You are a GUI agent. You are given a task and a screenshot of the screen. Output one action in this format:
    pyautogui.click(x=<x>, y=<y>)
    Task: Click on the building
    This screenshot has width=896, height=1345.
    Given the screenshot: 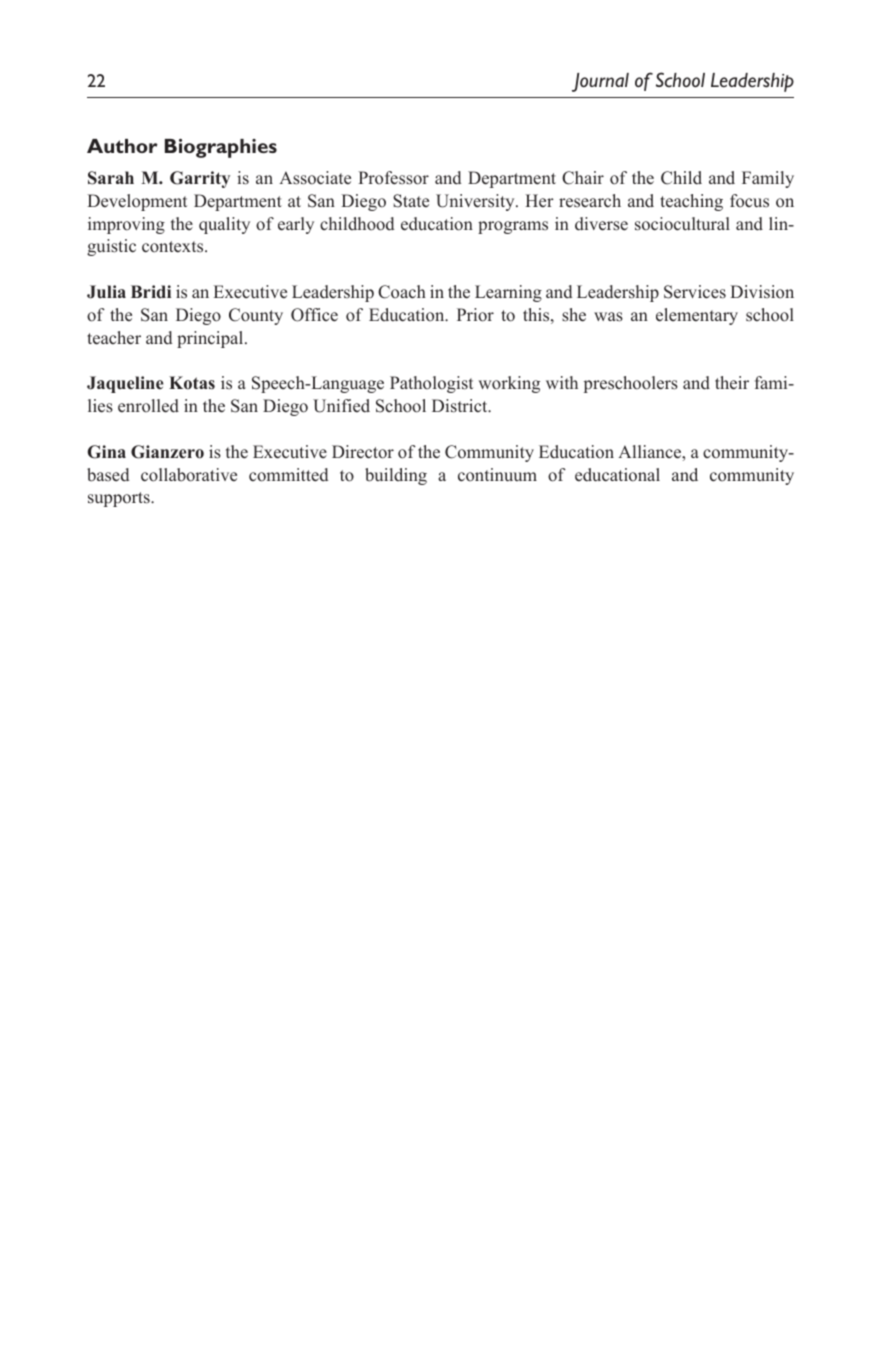 What is the action you would take?
    pyautogui.click(x=396, y=476)
